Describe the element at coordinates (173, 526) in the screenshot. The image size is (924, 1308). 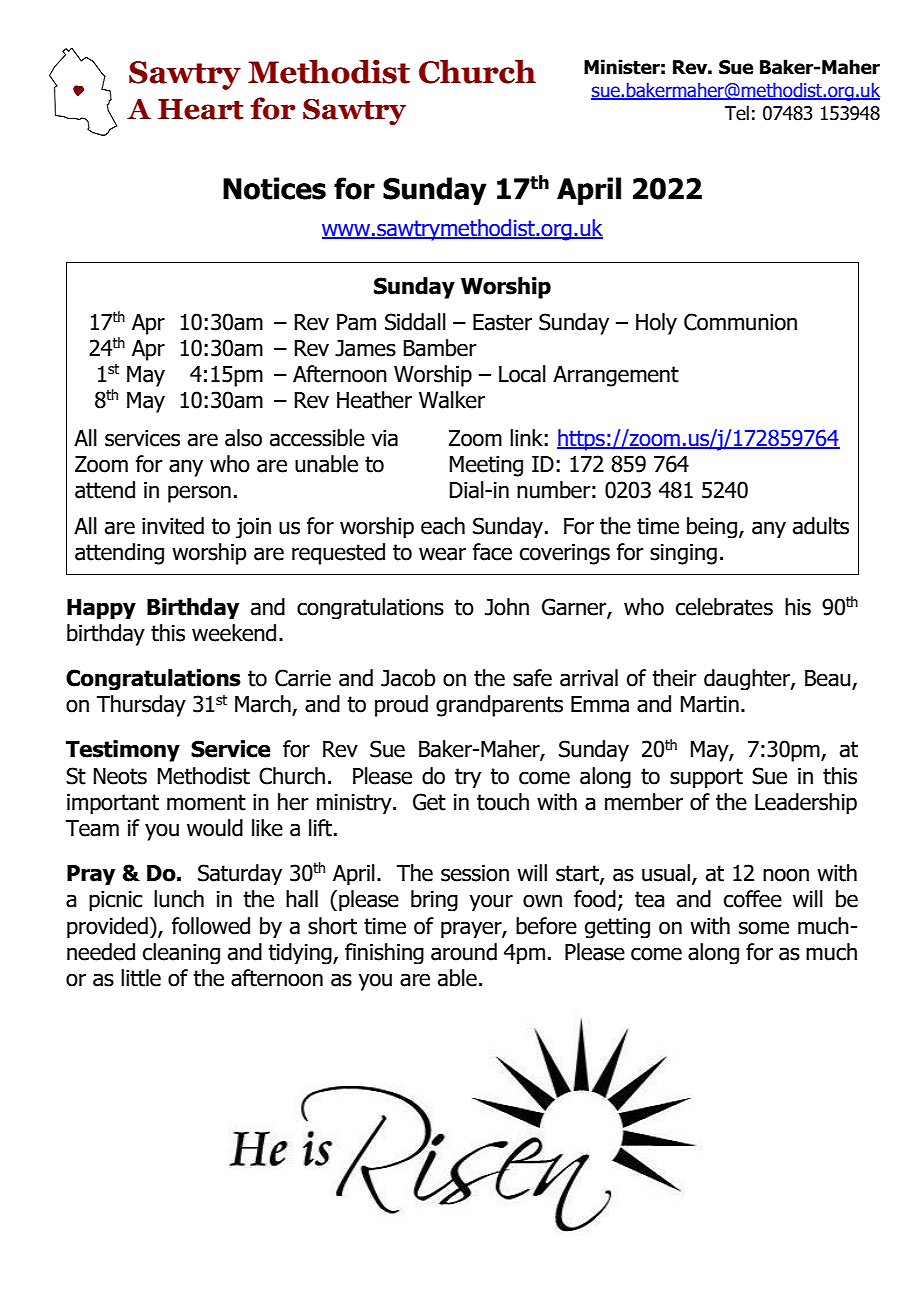
I see `invited` at that location.
